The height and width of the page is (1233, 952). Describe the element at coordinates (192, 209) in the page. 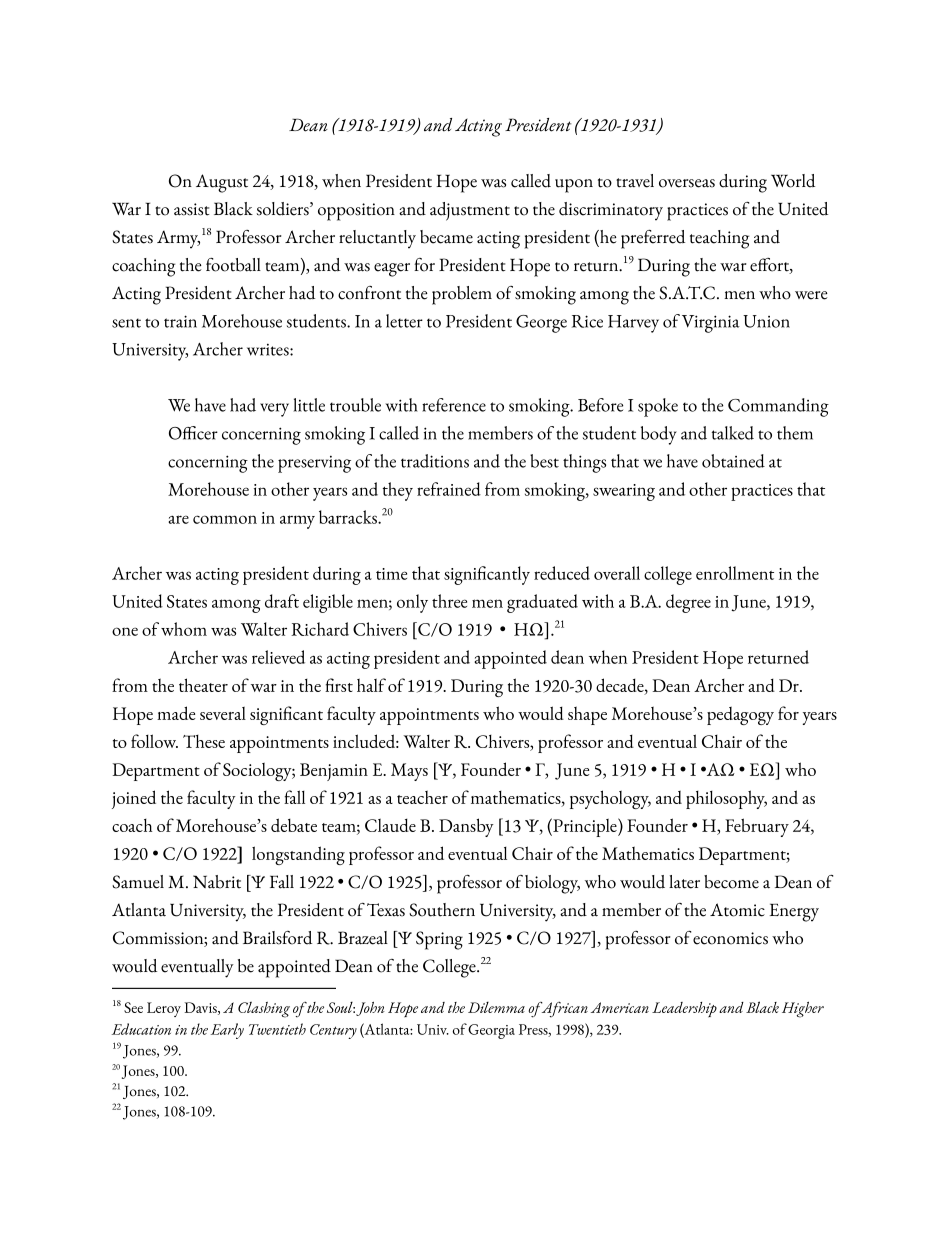

I see `assist` at that location.
